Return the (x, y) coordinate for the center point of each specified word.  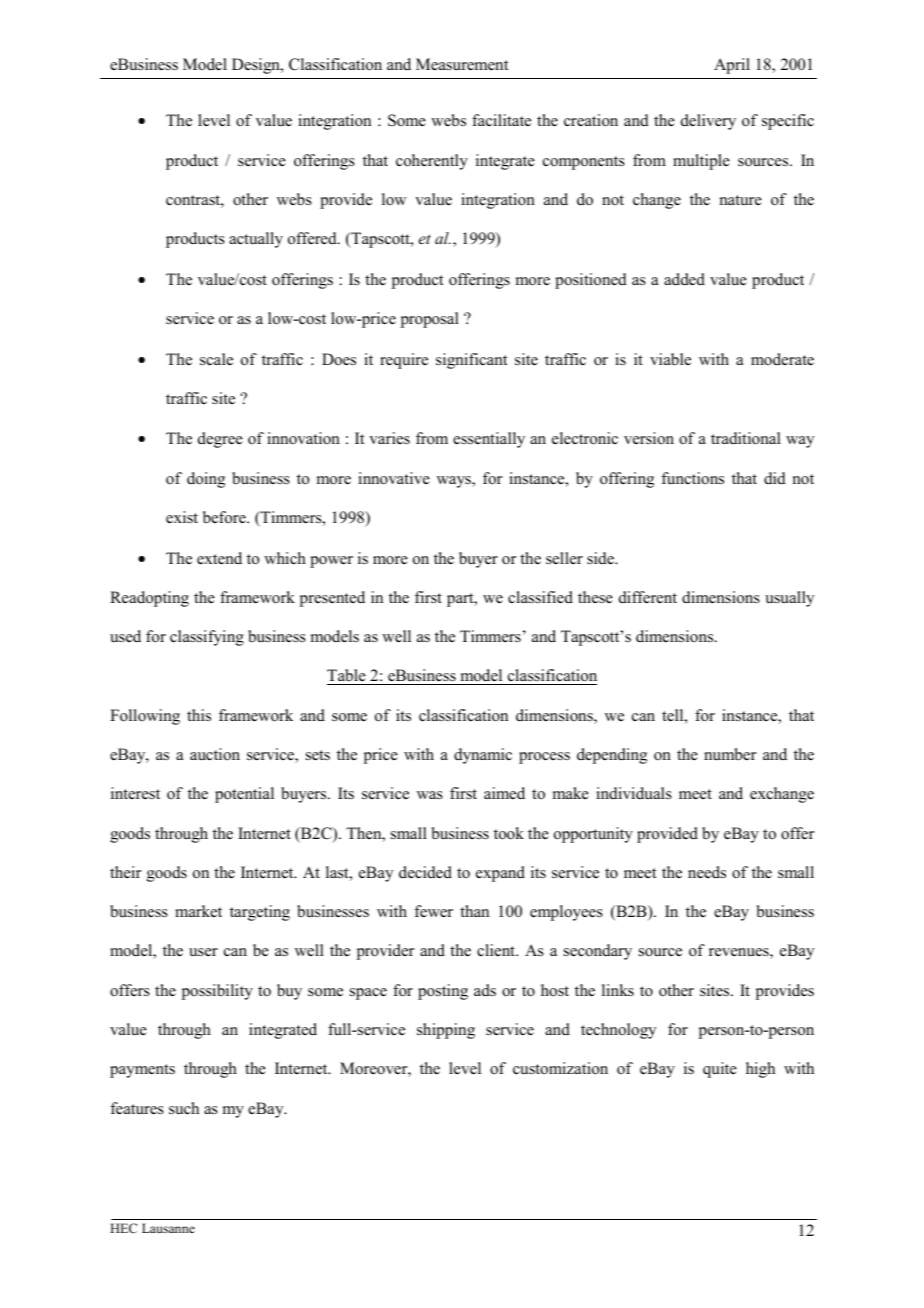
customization (560, 1068)
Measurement (462, 64)
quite (720, 1070)
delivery (708, 122)
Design (257, 66)
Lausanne (168, 1228)
